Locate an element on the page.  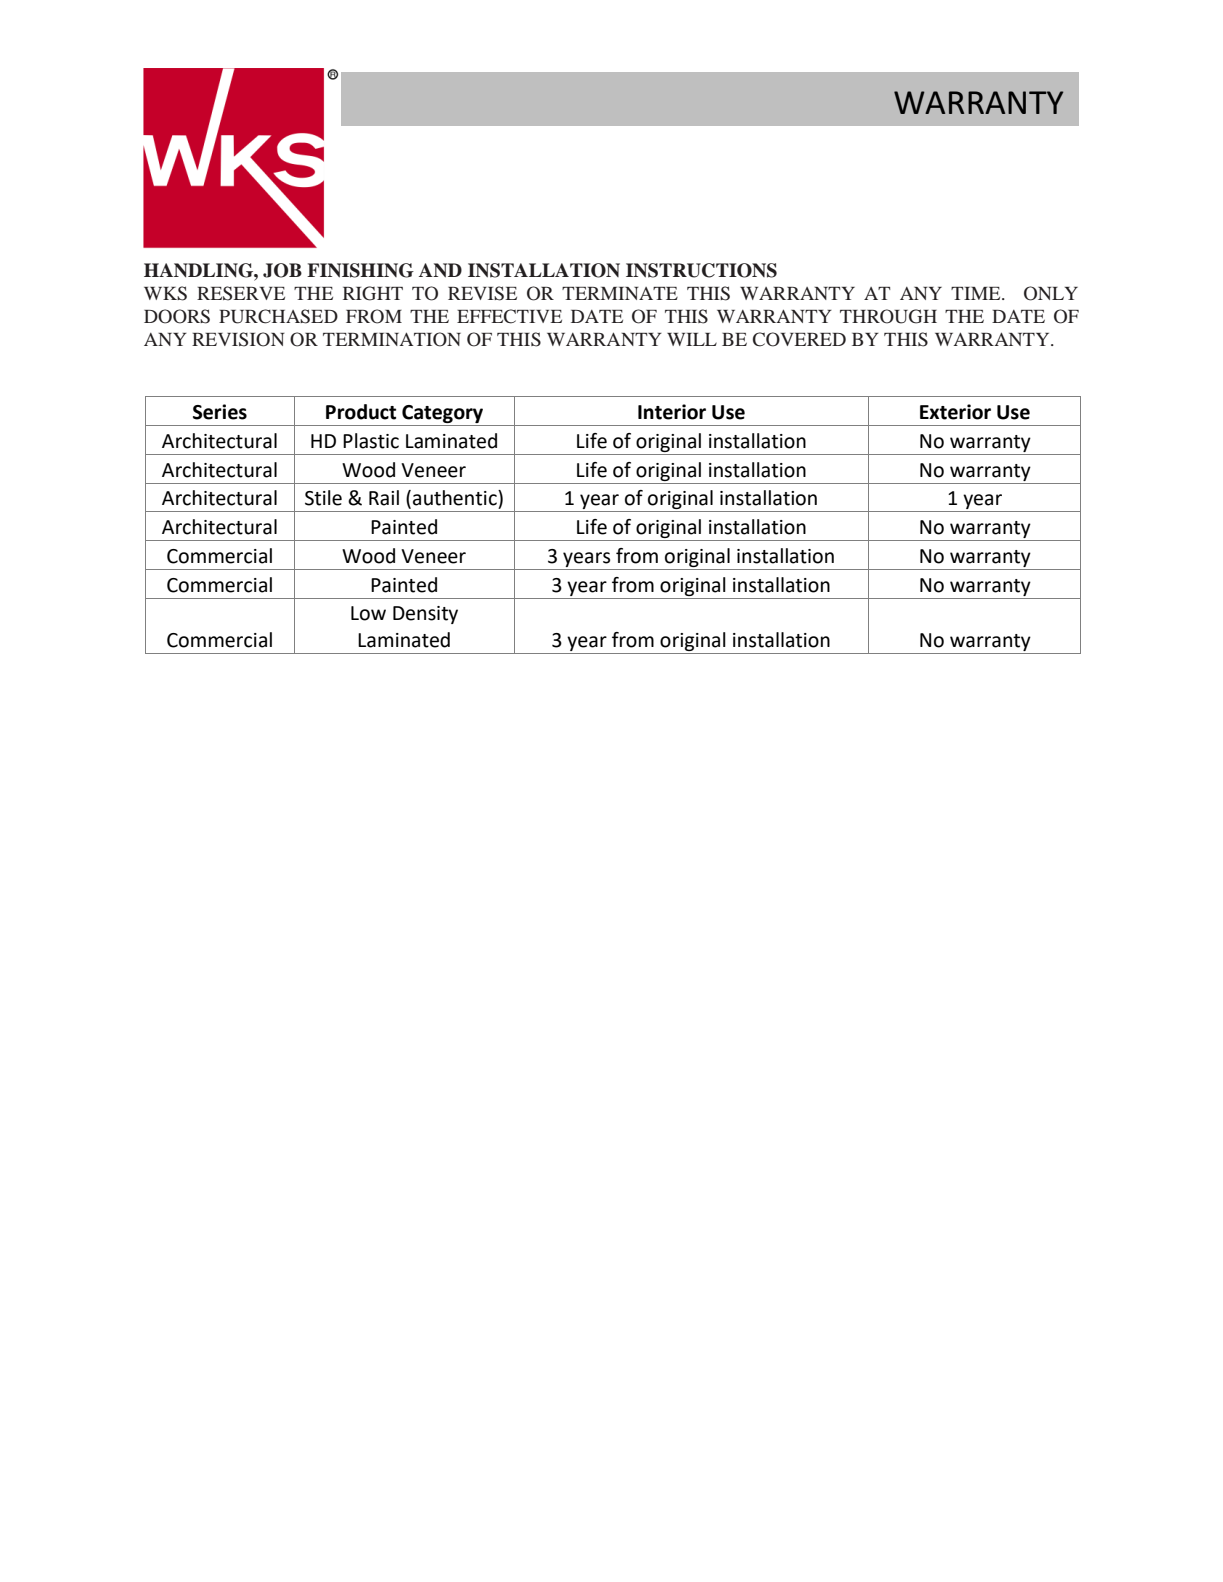
Low is located at coordinates (368, 613).
